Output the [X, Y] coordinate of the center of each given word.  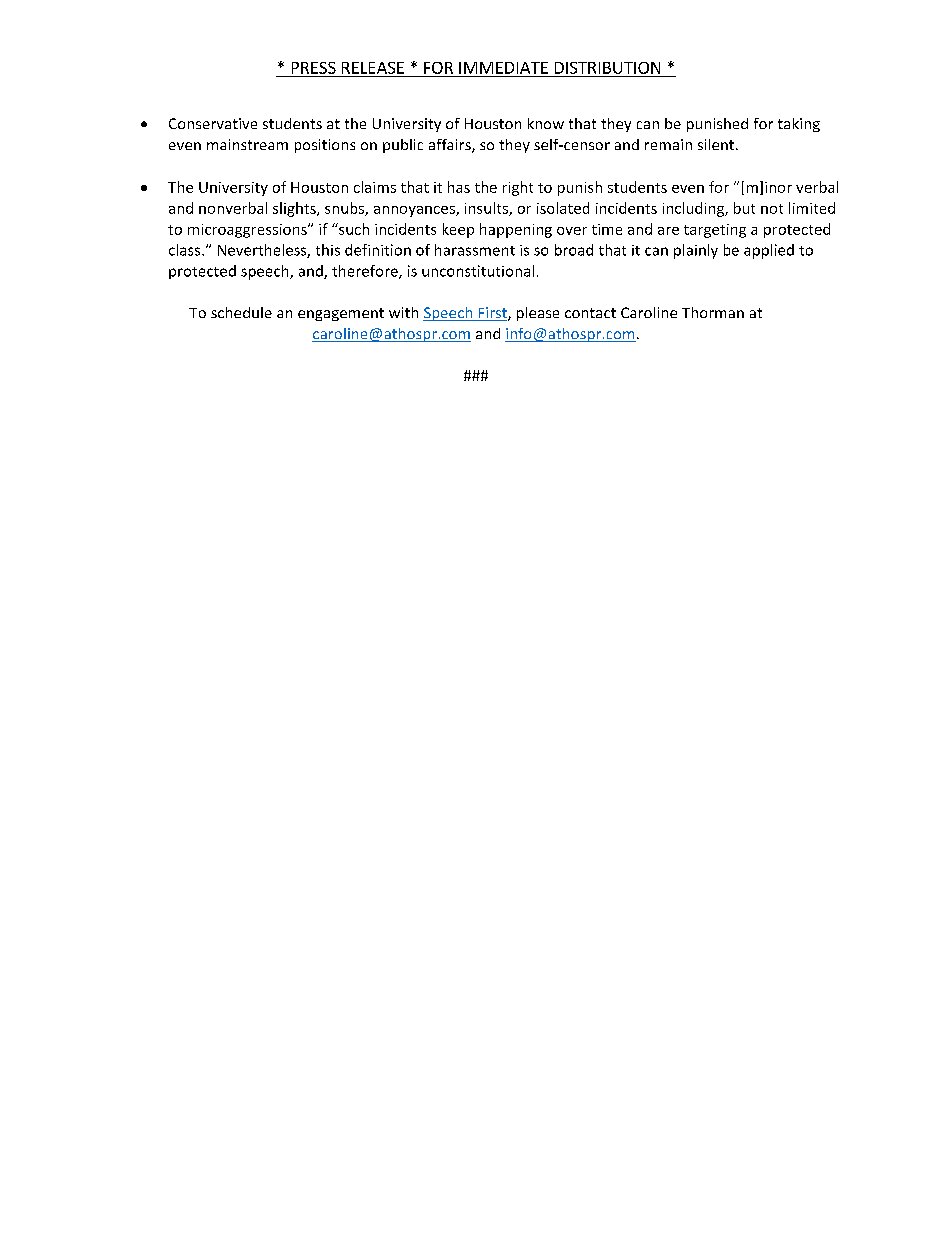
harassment [475, 250]
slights [295, 209]
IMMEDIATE [503, 68]
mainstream [247, 144]
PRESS [314, 68]
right [518, 188]
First [492, 314]
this [328, 250]
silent [716, 144]
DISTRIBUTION [607, 68]
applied [769, 251]
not [772, 209]
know [546, 123]
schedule [241, 312]
